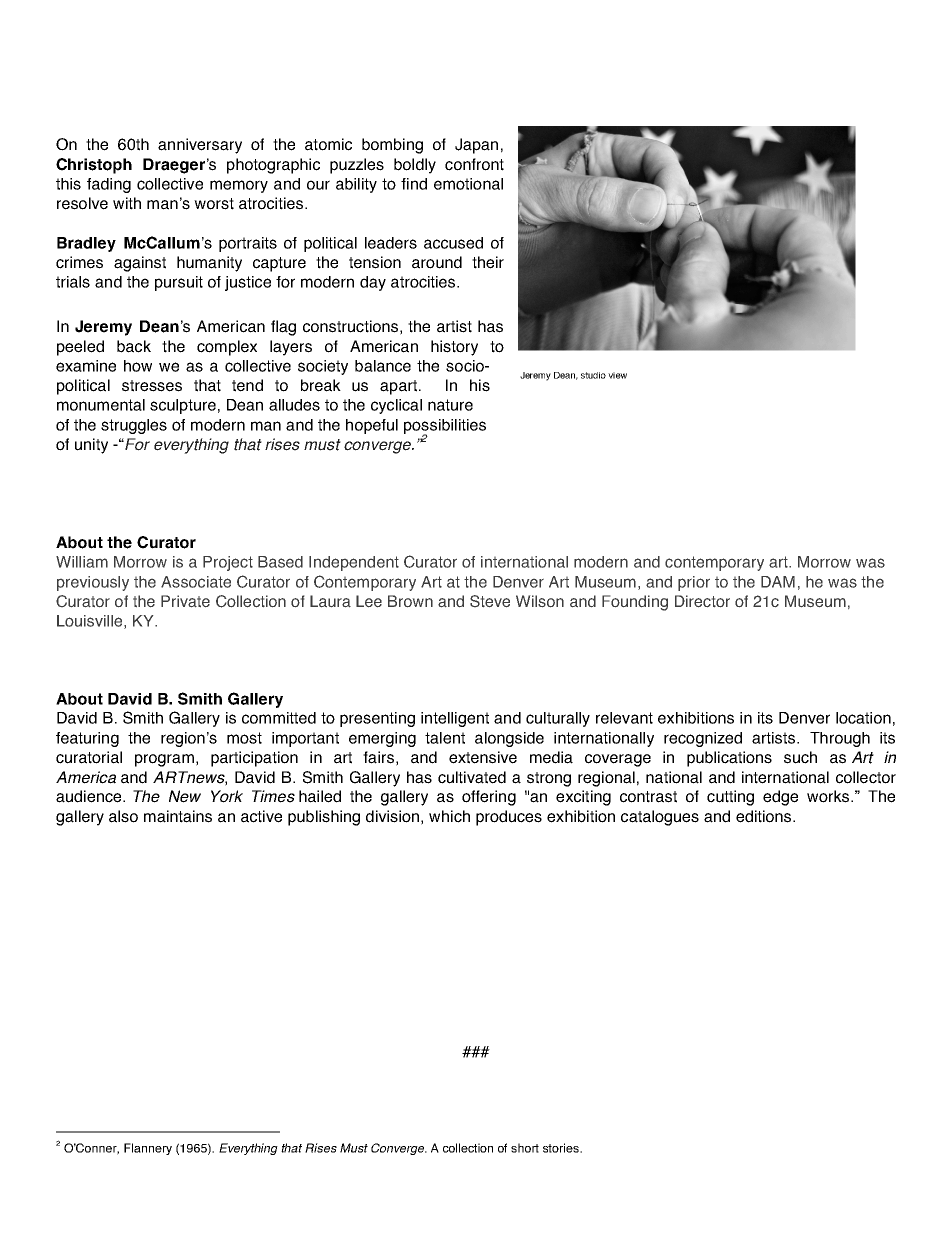  Describe the element at coordinates (109, 185) in the document. I see `fading` at that location.
